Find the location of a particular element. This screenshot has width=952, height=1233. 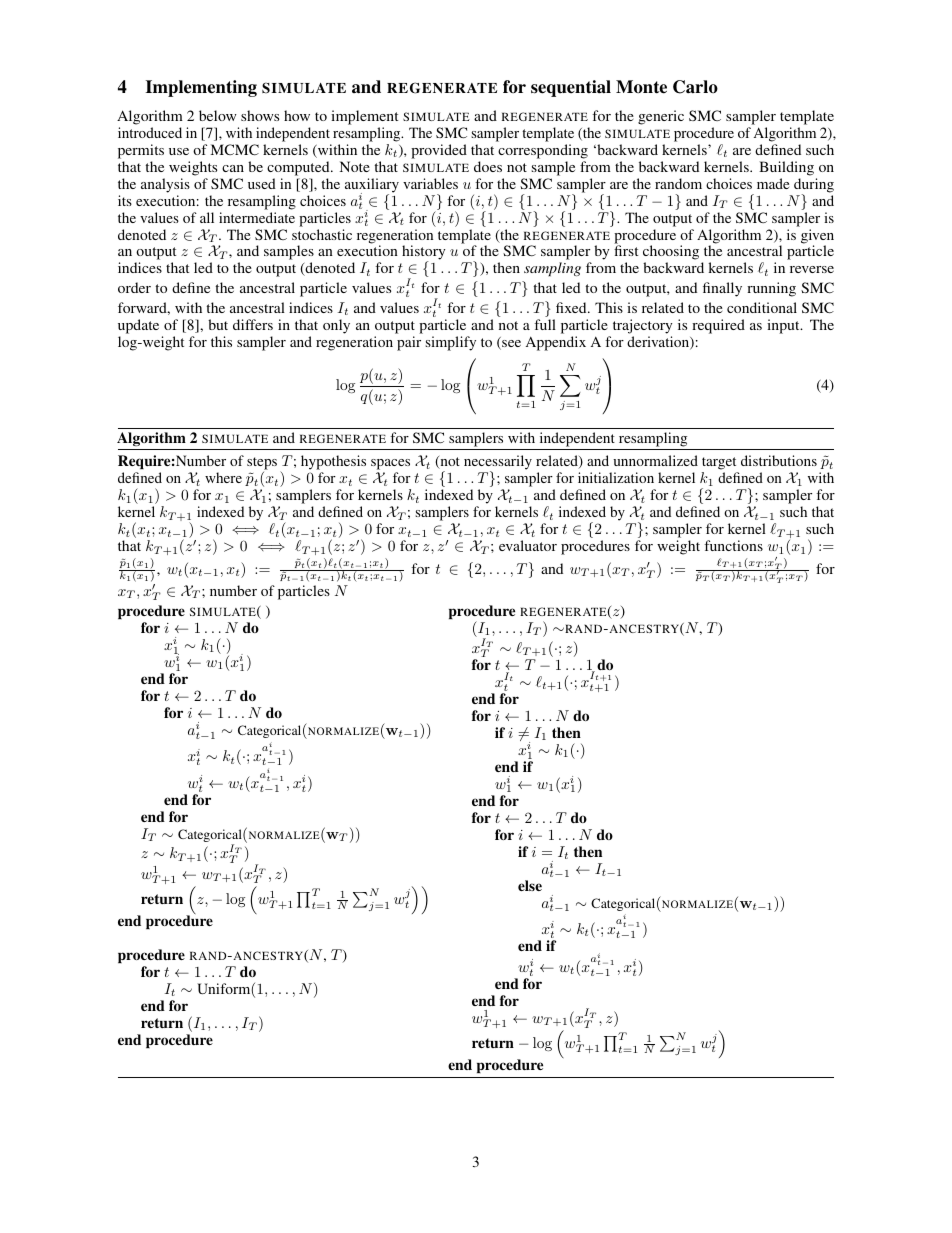

provided is located at coordinates (439, 151).
